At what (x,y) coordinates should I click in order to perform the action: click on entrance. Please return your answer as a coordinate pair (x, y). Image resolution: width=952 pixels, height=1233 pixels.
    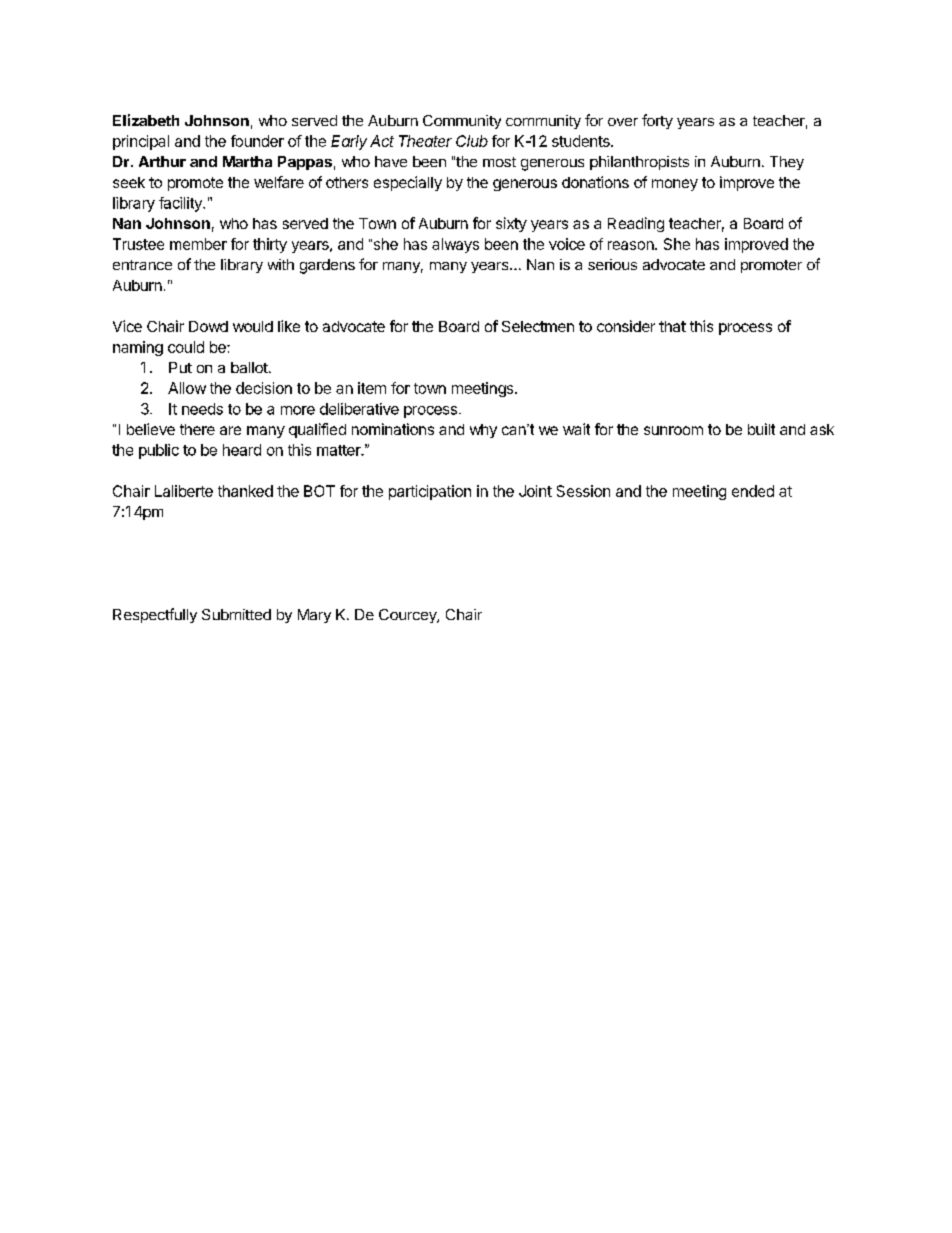
    Looking at the image, I should click on (142, 265).
